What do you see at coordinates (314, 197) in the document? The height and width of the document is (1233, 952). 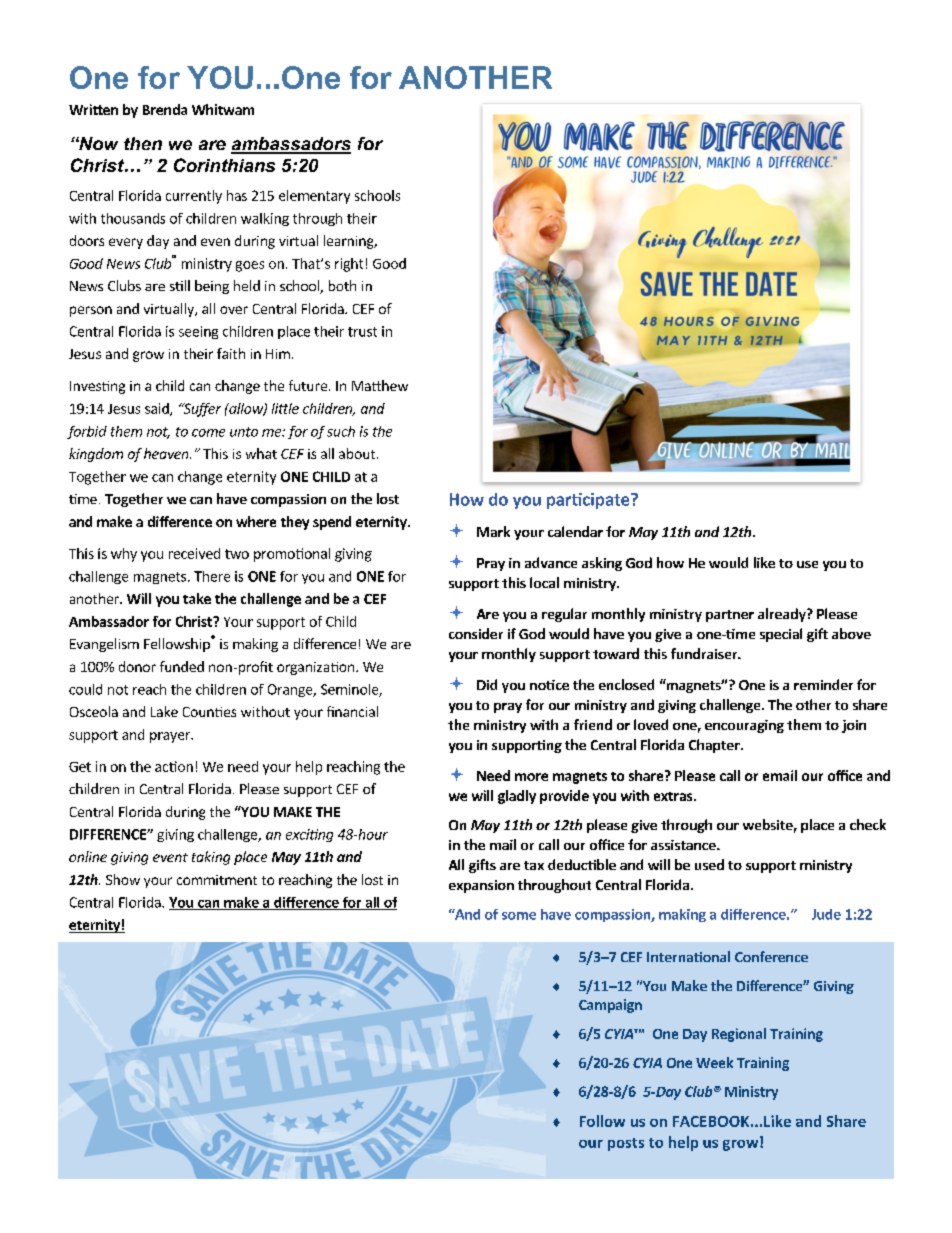 I see `elementary` at bounding box center [314, 197].
